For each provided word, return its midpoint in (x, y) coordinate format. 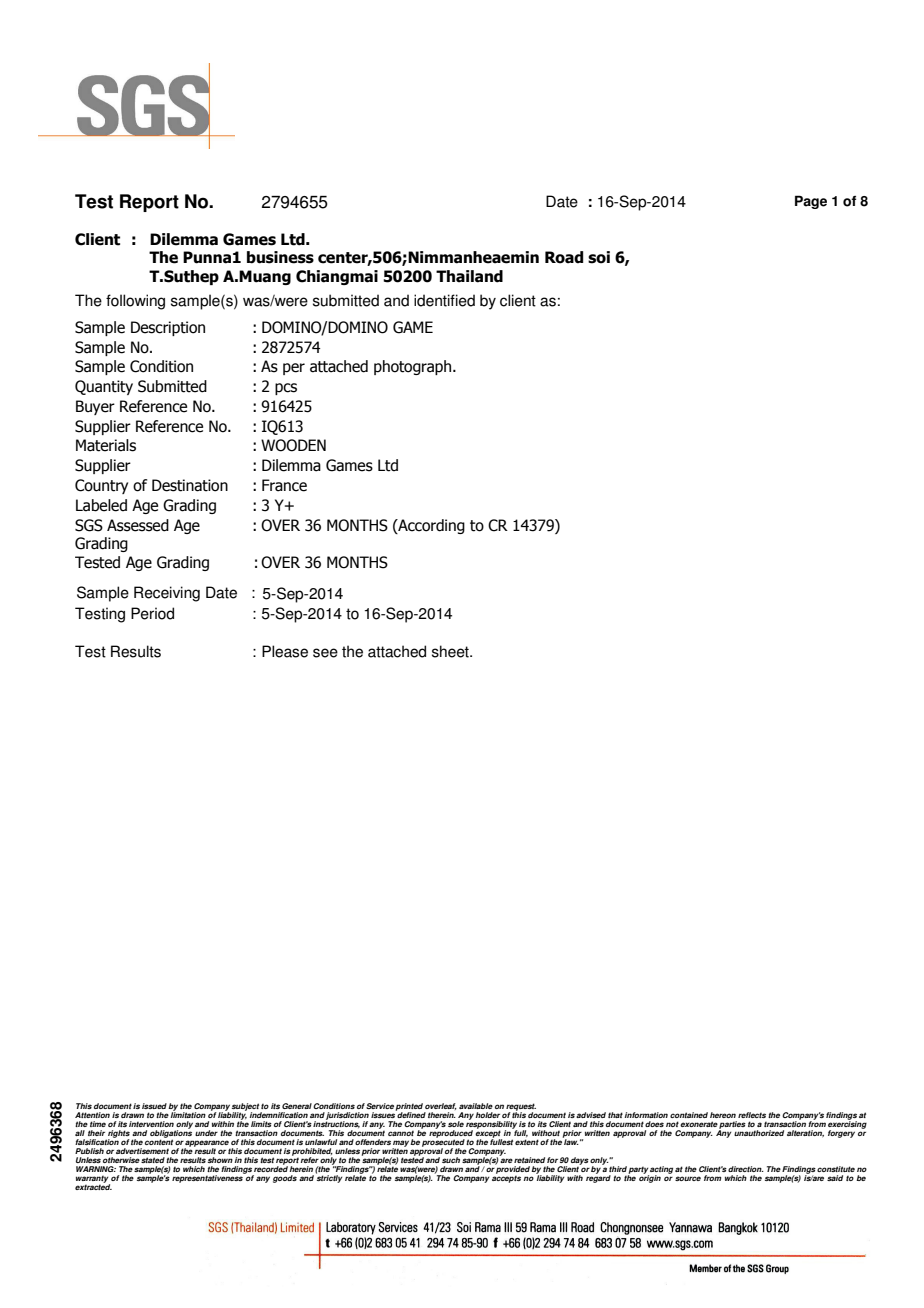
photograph (414, 367)
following (135, 302)
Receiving (167, 594)
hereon (723, 1115)
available (476, 1106)
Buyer (95, 407)
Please (285, 651)
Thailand (469, 276)
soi (599, 257)
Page (811, 202)
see (325, 653)
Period (152, 613)
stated (153, 1160)
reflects (752, 1115)
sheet (451, 651)
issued (154, 1106)
